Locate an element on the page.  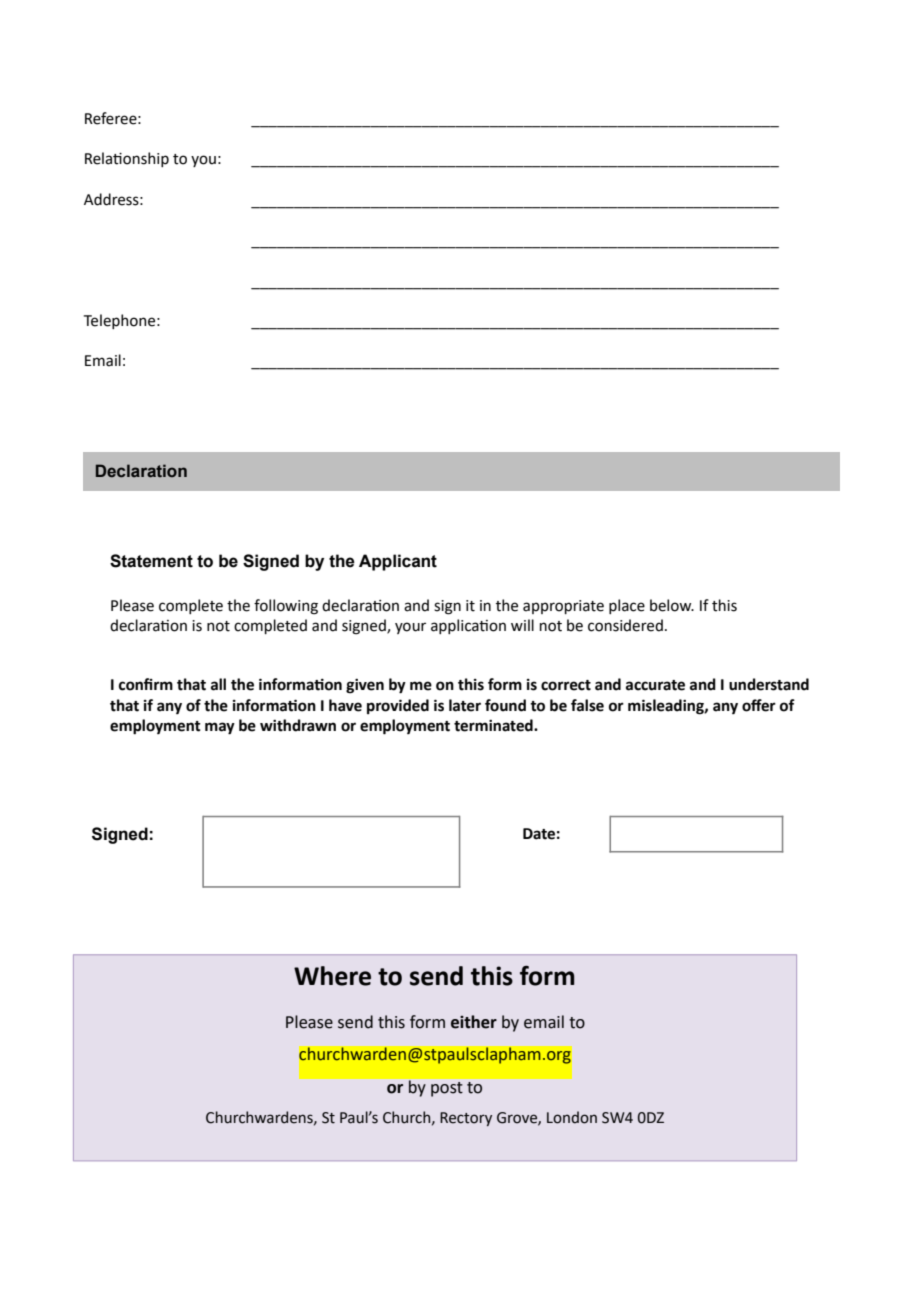
terminated is located at coordinates (494, 725).
